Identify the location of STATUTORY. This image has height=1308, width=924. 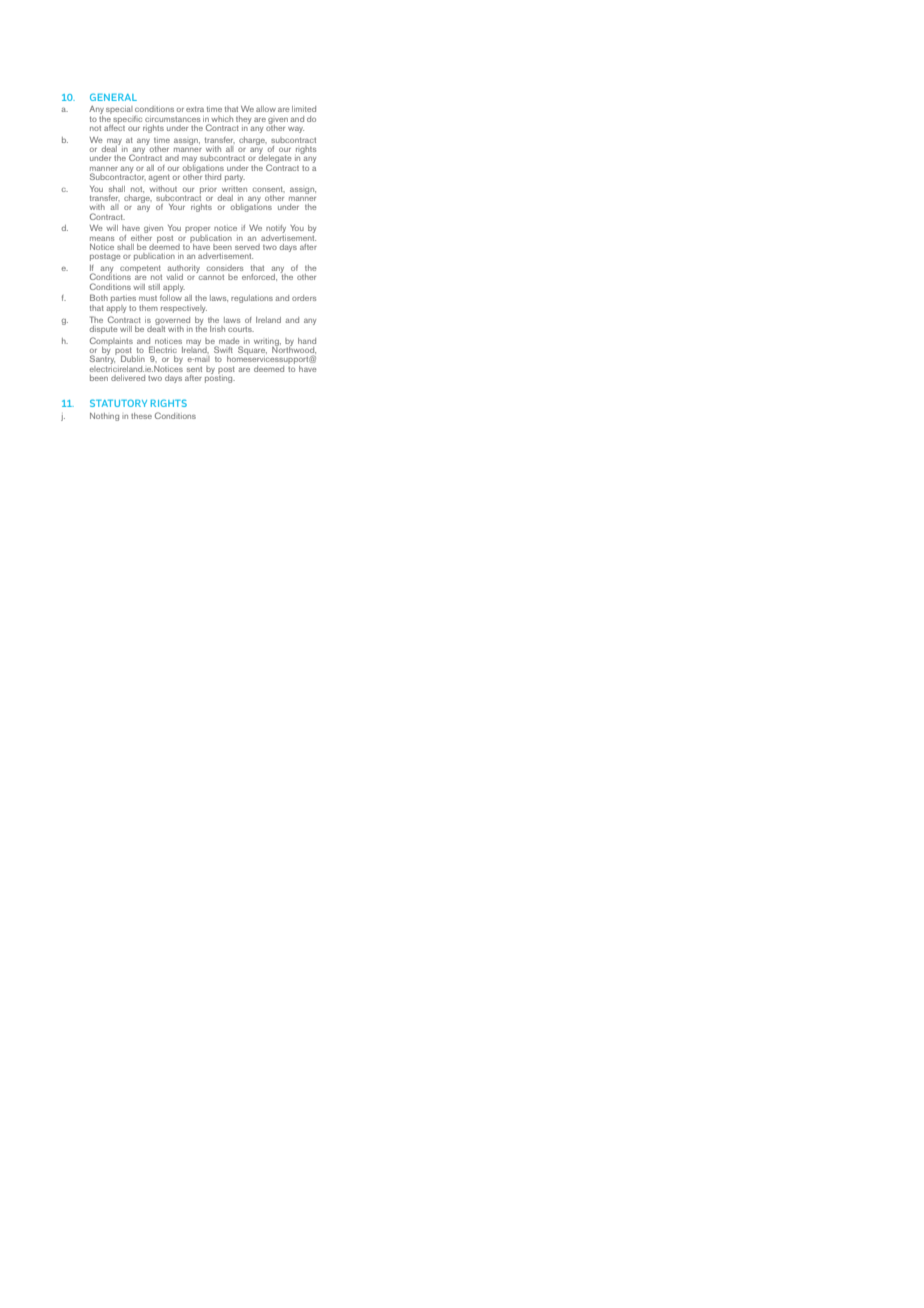
(118, 403).
